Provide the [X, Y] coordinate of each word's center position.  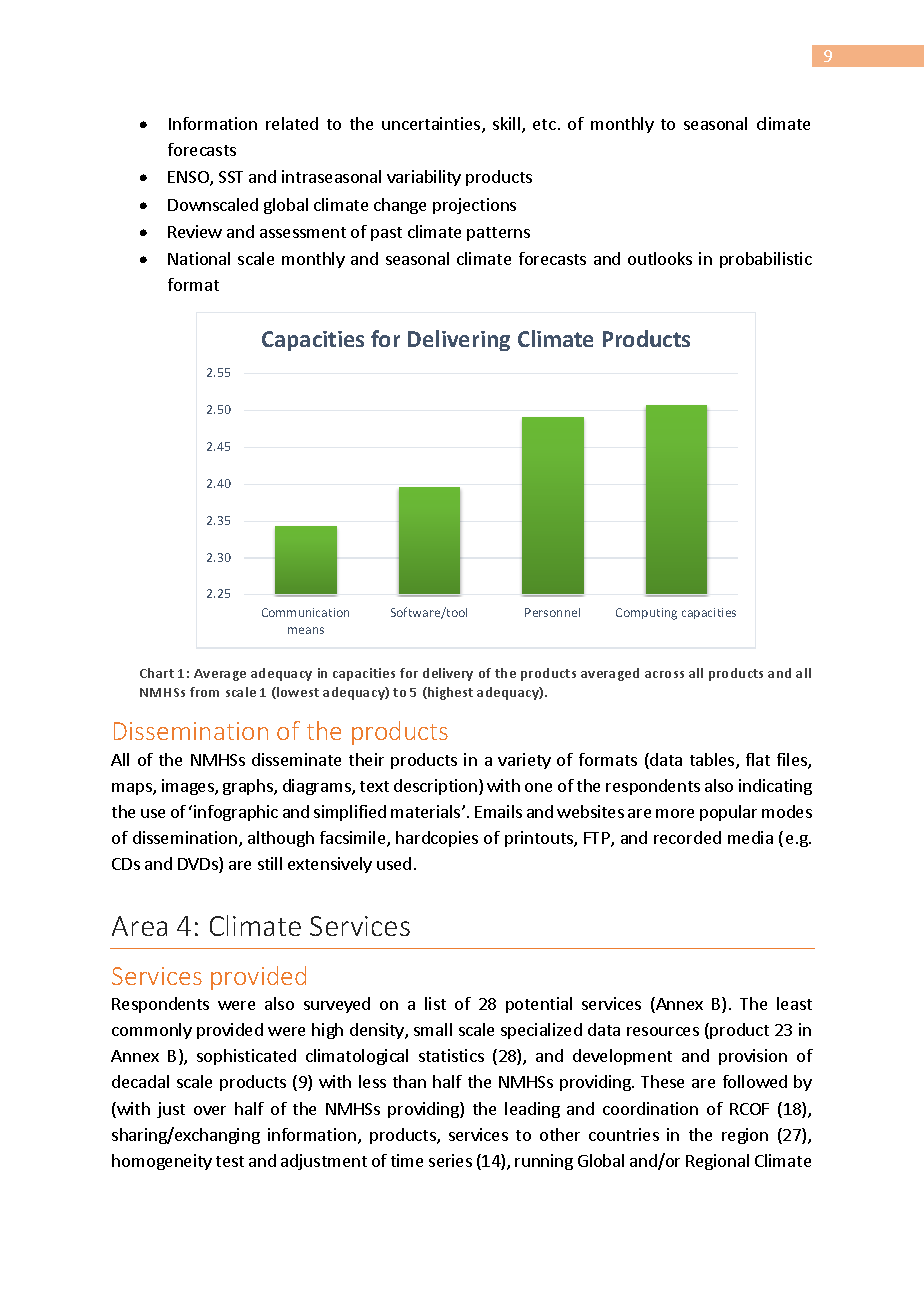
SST [231, 177]
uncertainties [432, 125]
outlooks [660, 258]
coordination [650, 1108]
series [450, 1160]
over [210, 1110]
